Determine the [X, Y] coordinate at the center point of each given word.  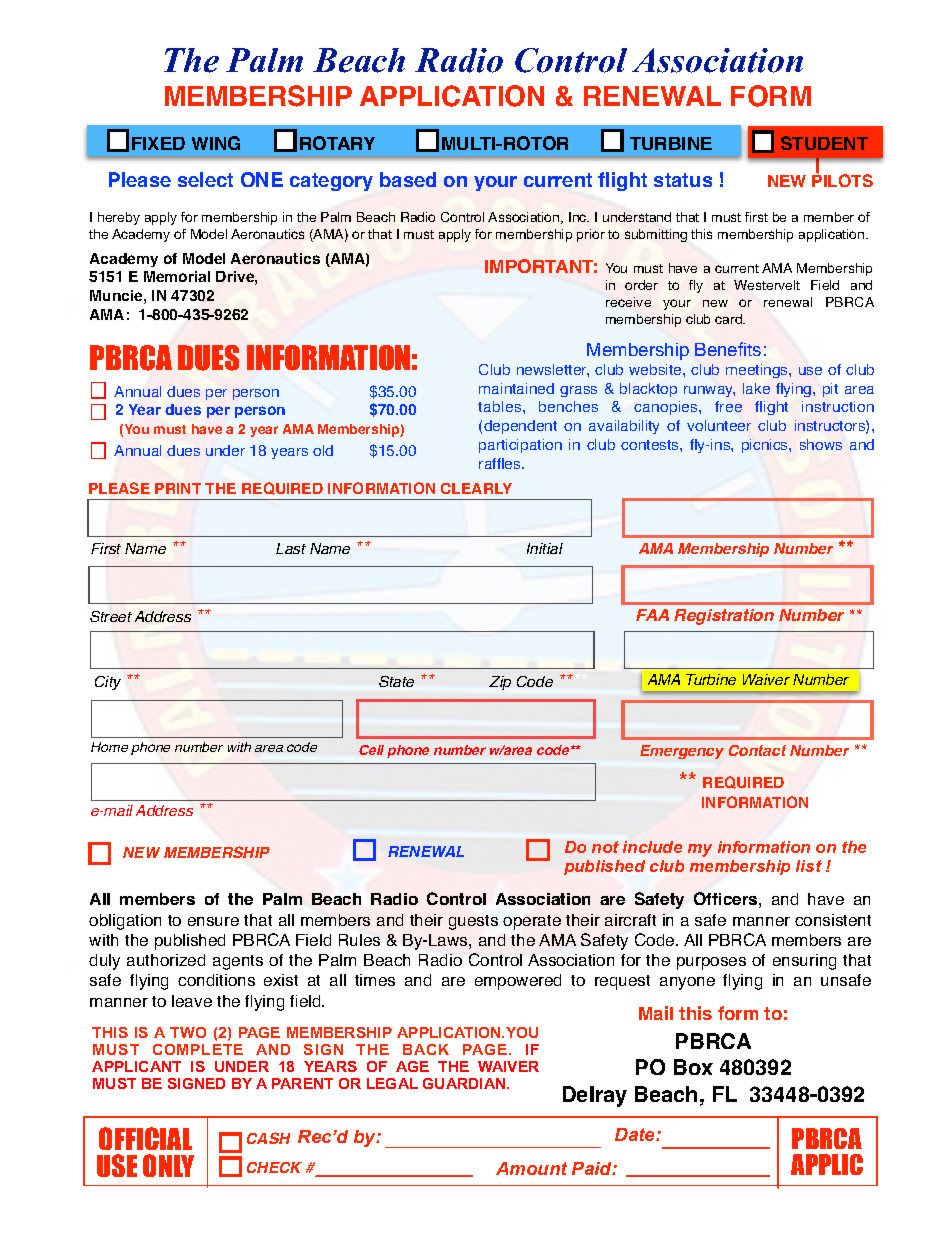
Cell [371, 750]
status [683, 180]
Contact [757, 750]
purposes [711, 963]
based [408, 179]
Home [109, 747]
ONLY [168, 1165]
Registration [724, 617]
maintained [516, 388]
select [205, 179]
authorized [166, 960]
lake [756, 388]
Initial [545, 548]
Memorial [177, 276]
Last [291, 548]
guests [473, 922]
